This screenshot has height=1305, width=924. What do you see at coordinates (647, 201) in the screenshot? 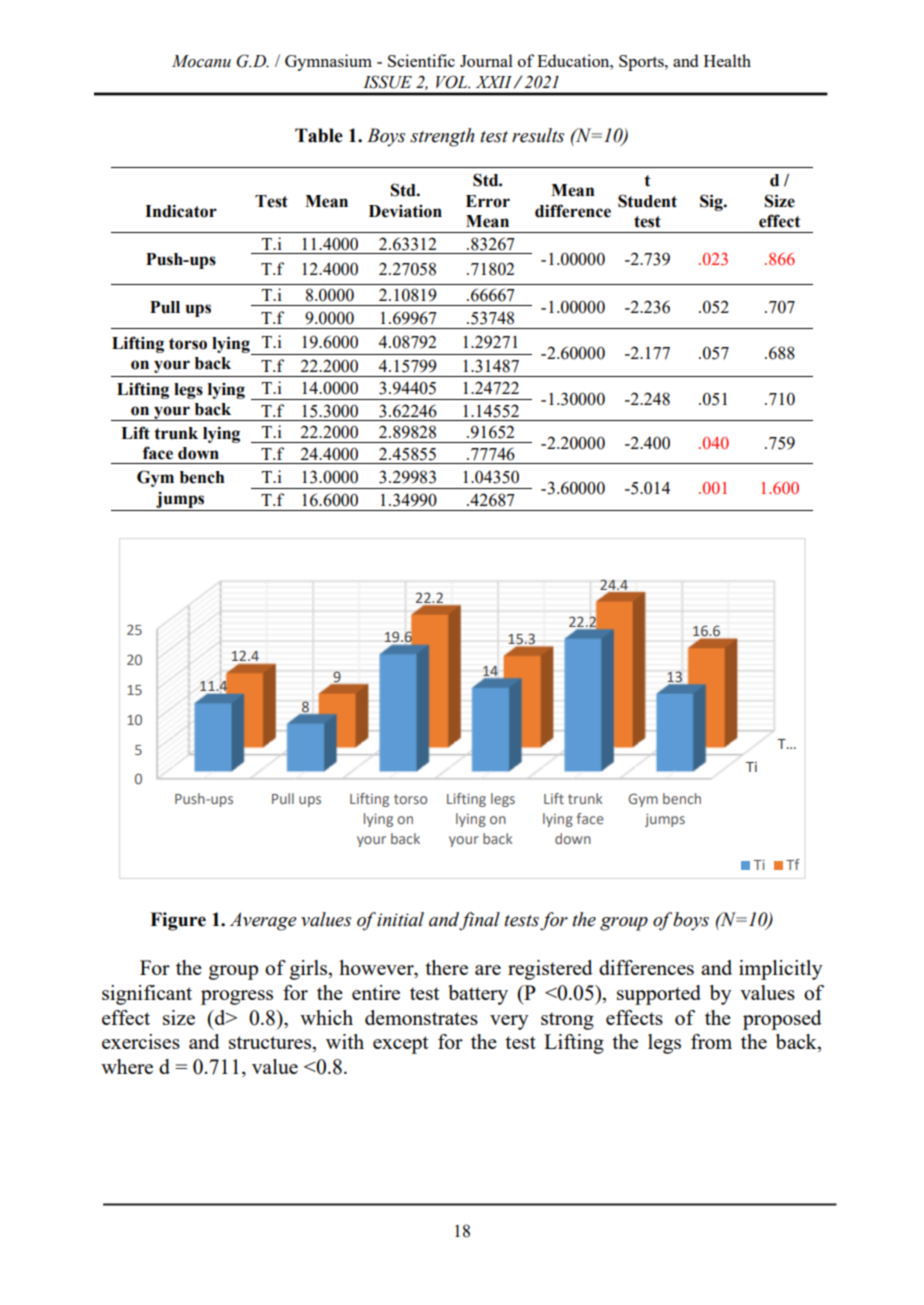
I see `Student` at bounding box center [647, 201].
